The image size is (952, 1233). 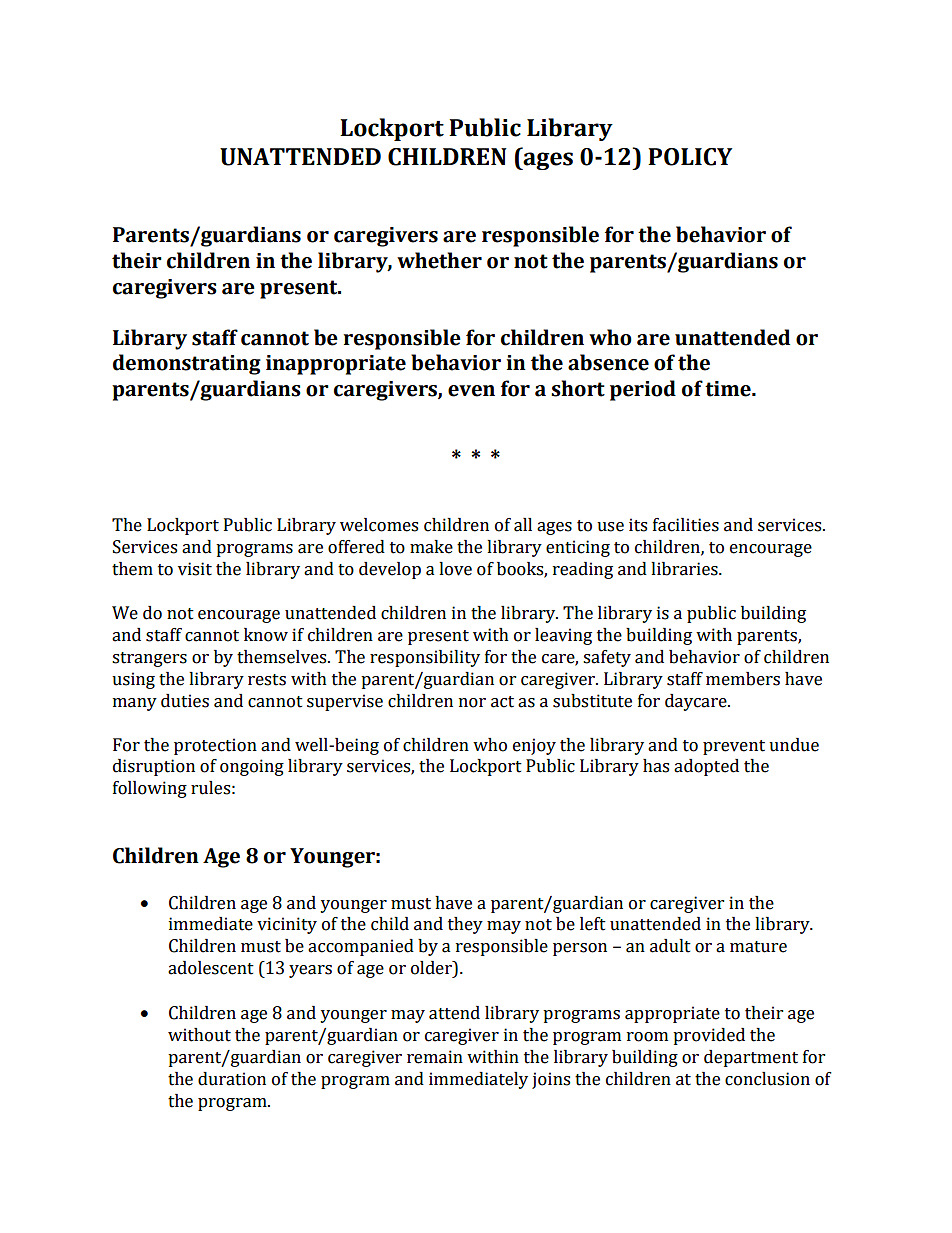 What do you see at coordinates (266, 635) in the screenshot?
I see `know` at bounding box center [266, 635].
